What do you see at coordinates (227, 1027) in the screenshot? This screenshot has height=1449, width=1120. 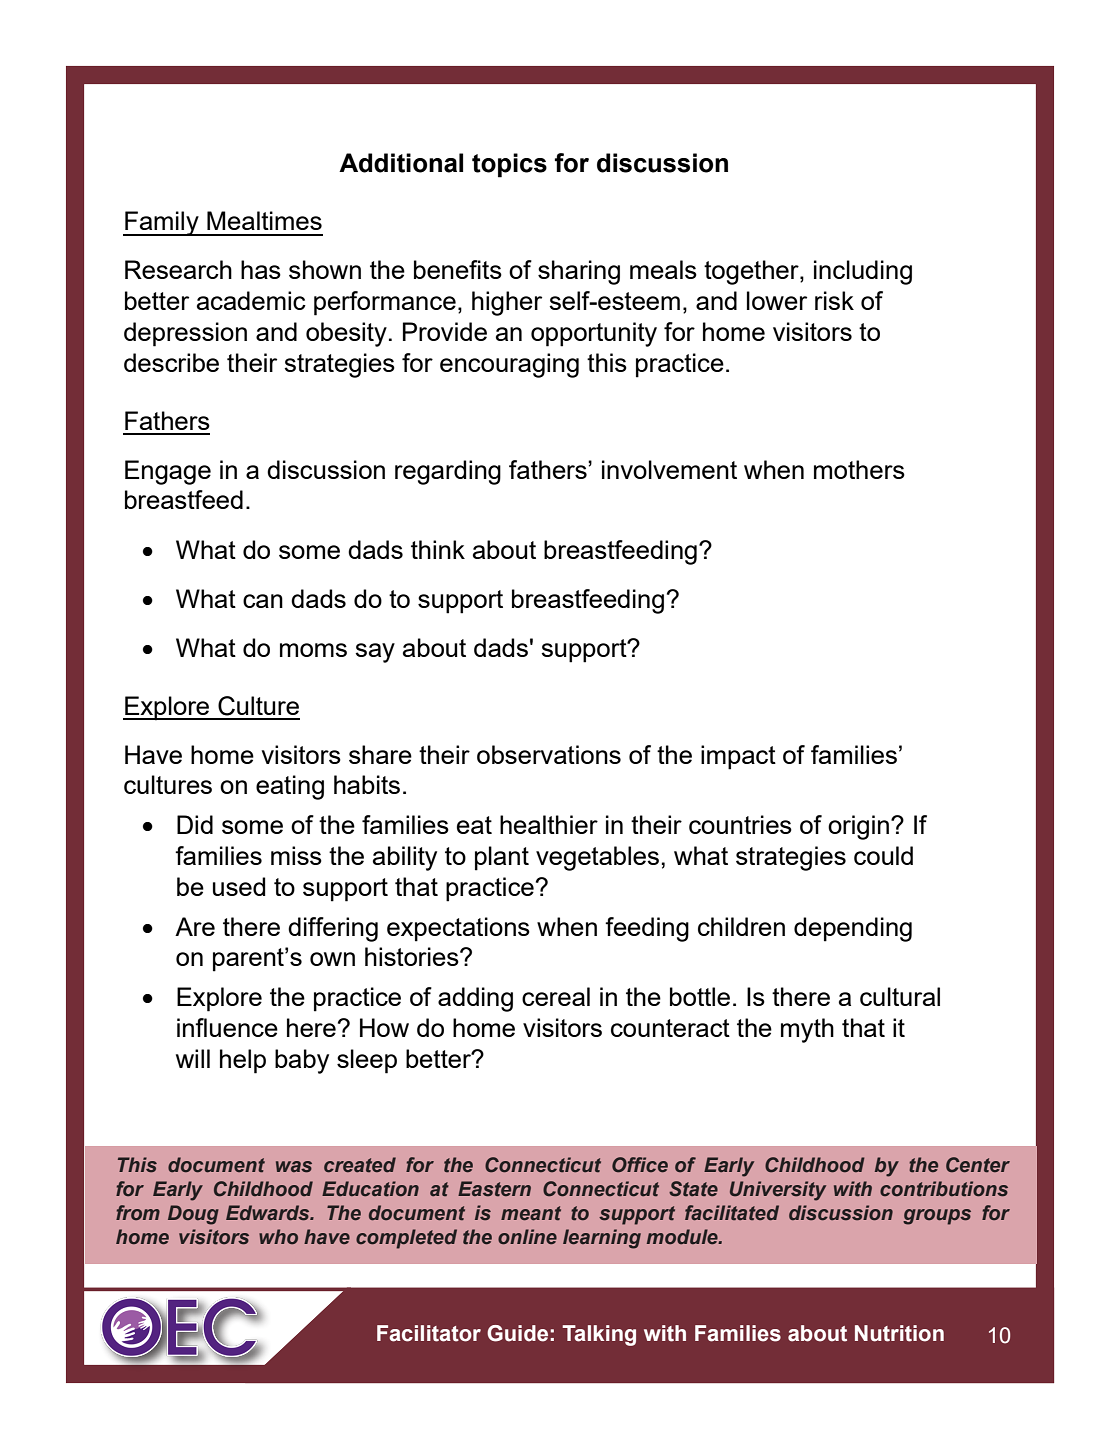 I see `influence` at bounding box center [227, 1027].
